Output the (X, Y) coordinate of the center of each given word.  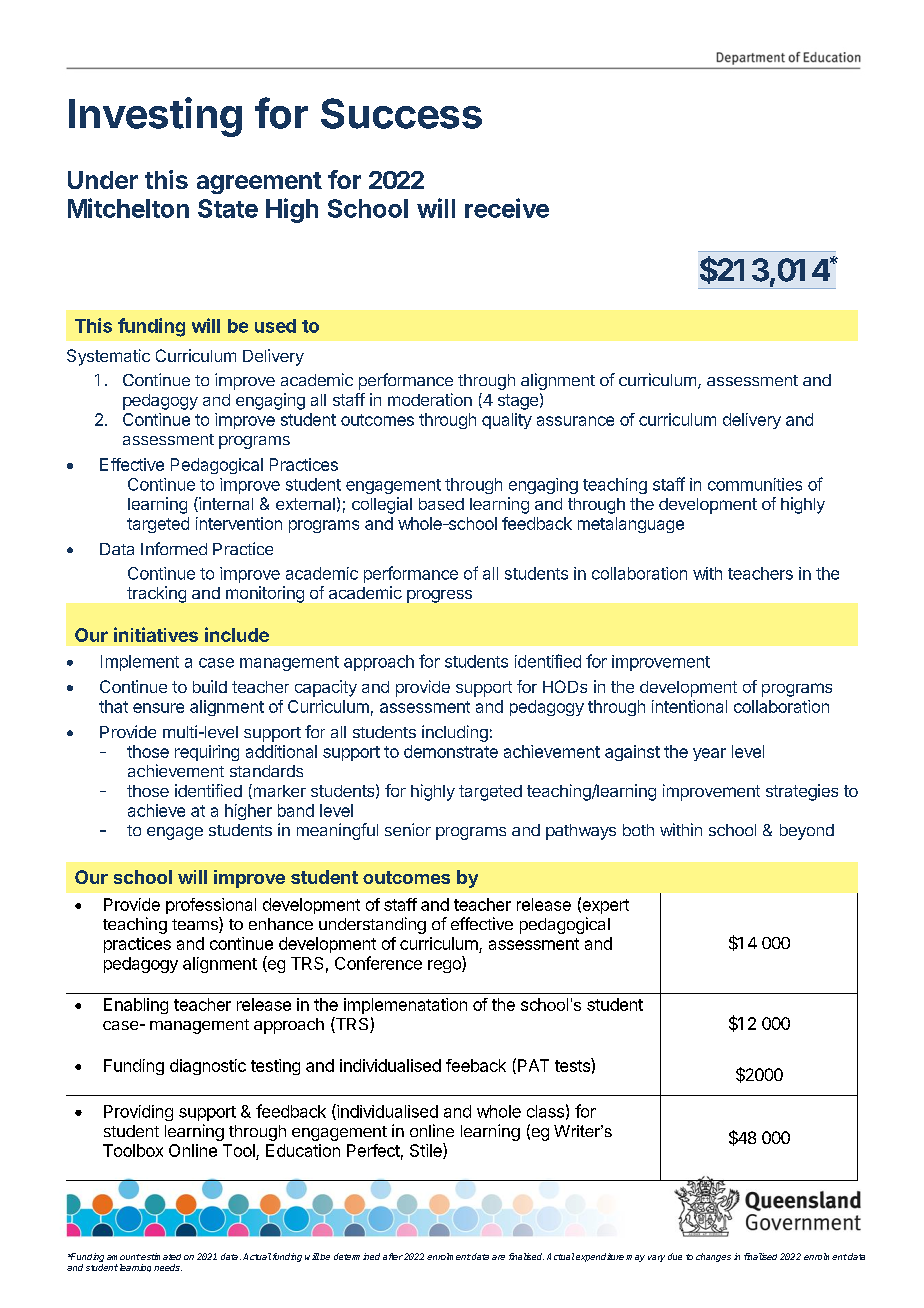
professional (211, 906)
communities (755, 484)
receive (507, 208)
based (441, 504)
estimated (160, 1256)
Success (401, 113)
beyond (807, 832)
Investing (155, 117)
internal (225, 504)
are (498, 1257)
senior (408, 829)
